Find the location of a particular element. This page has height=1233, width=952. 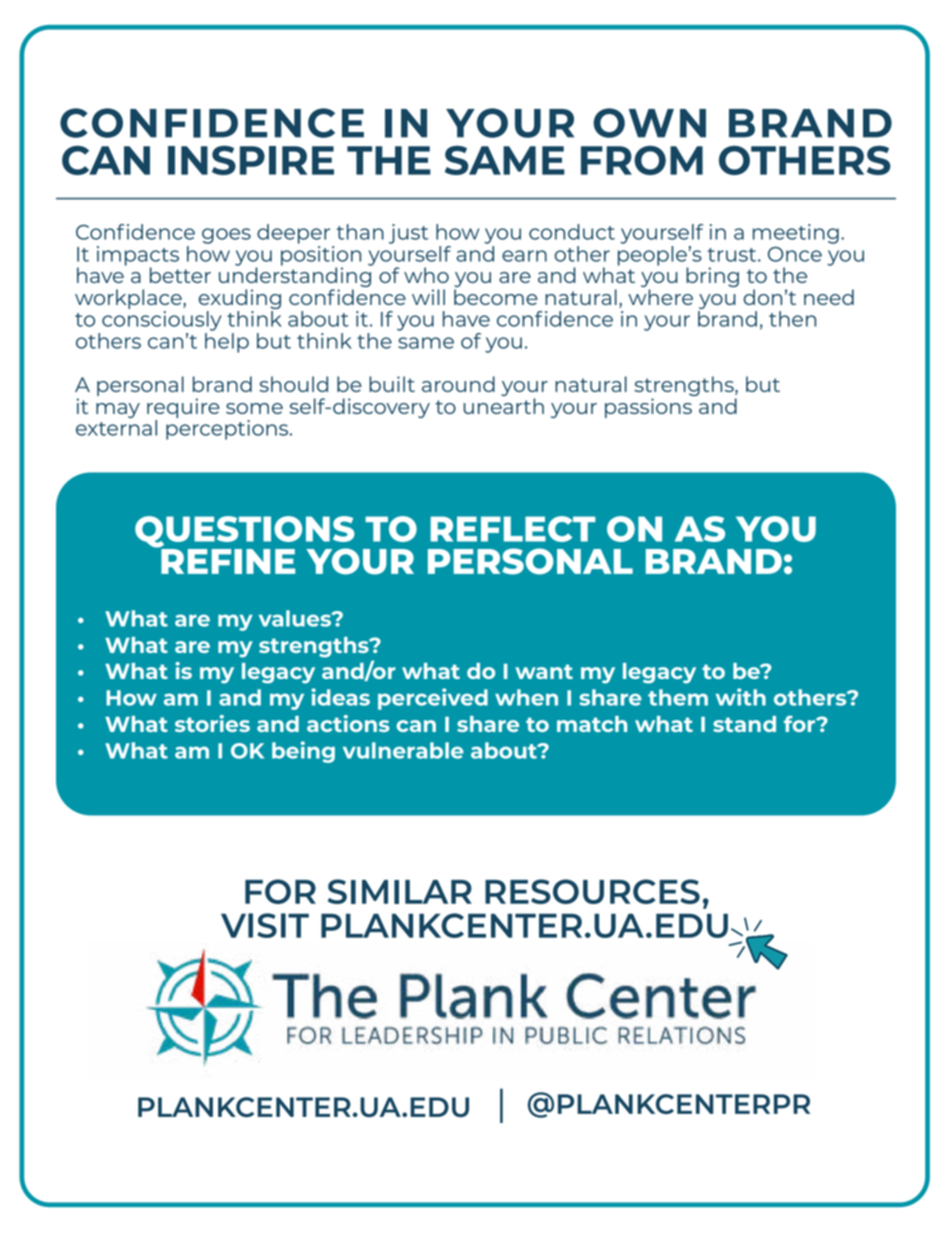

OWN is located at coordinates (649, 123).
